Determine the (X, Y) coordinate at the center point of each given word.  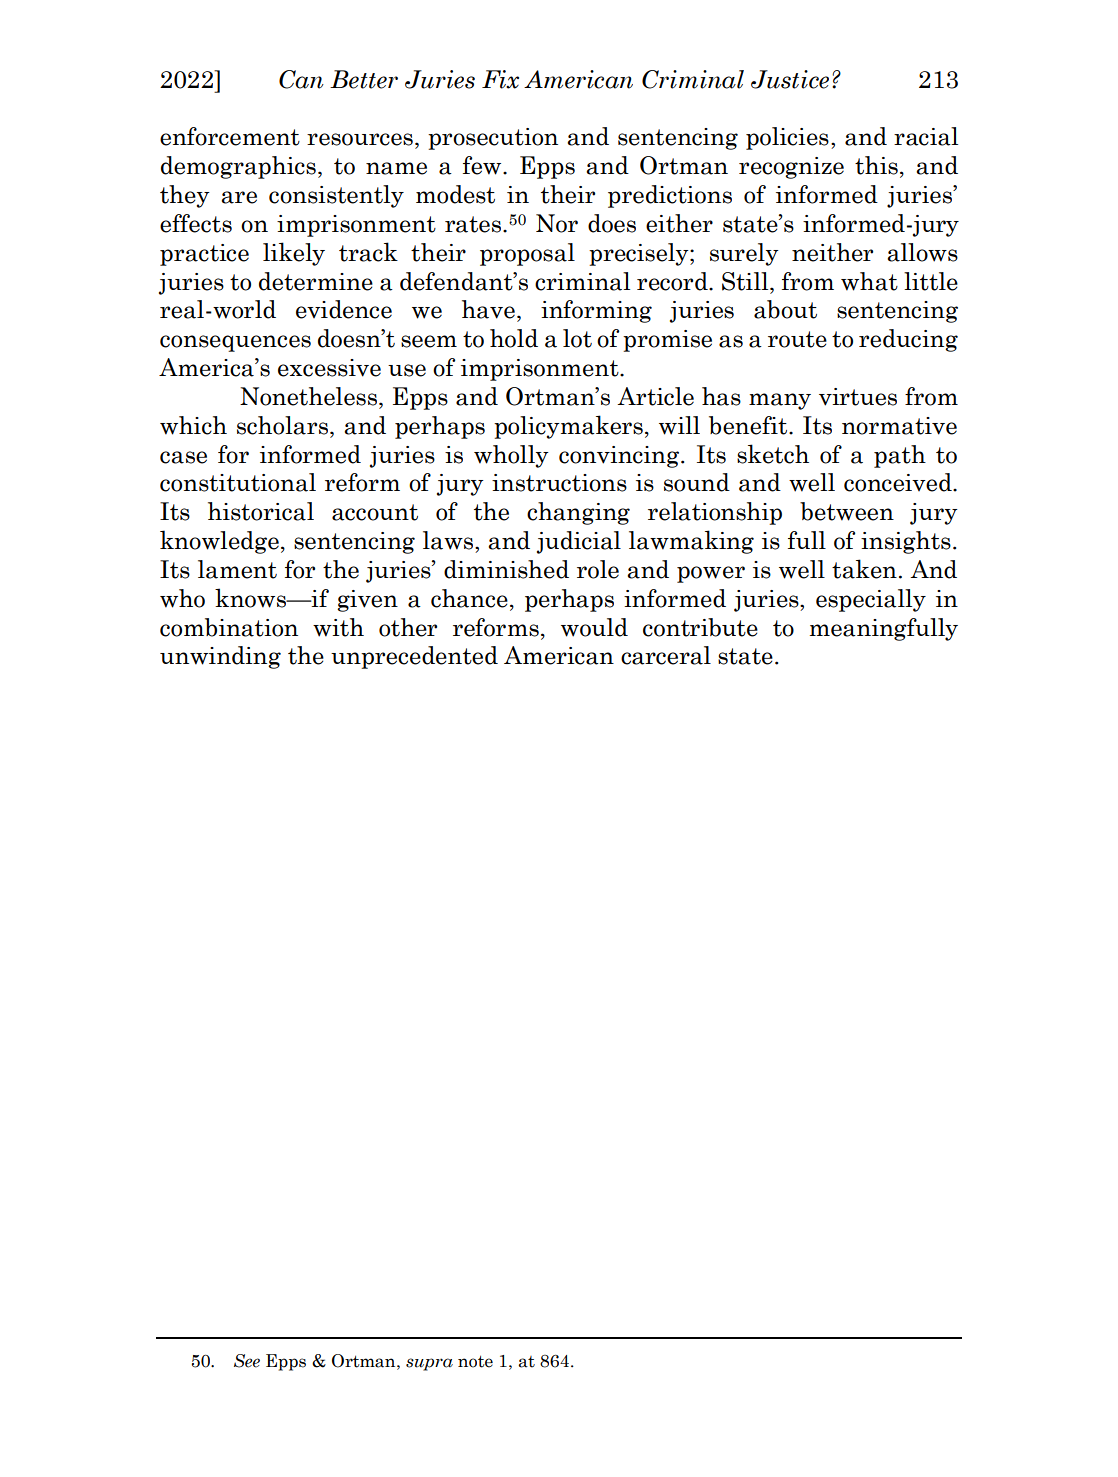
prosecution (493, 139)
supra (429, 1364)
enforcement (230, 136)
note (475, 1361)
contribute (700, 627)
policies (787, 138)
